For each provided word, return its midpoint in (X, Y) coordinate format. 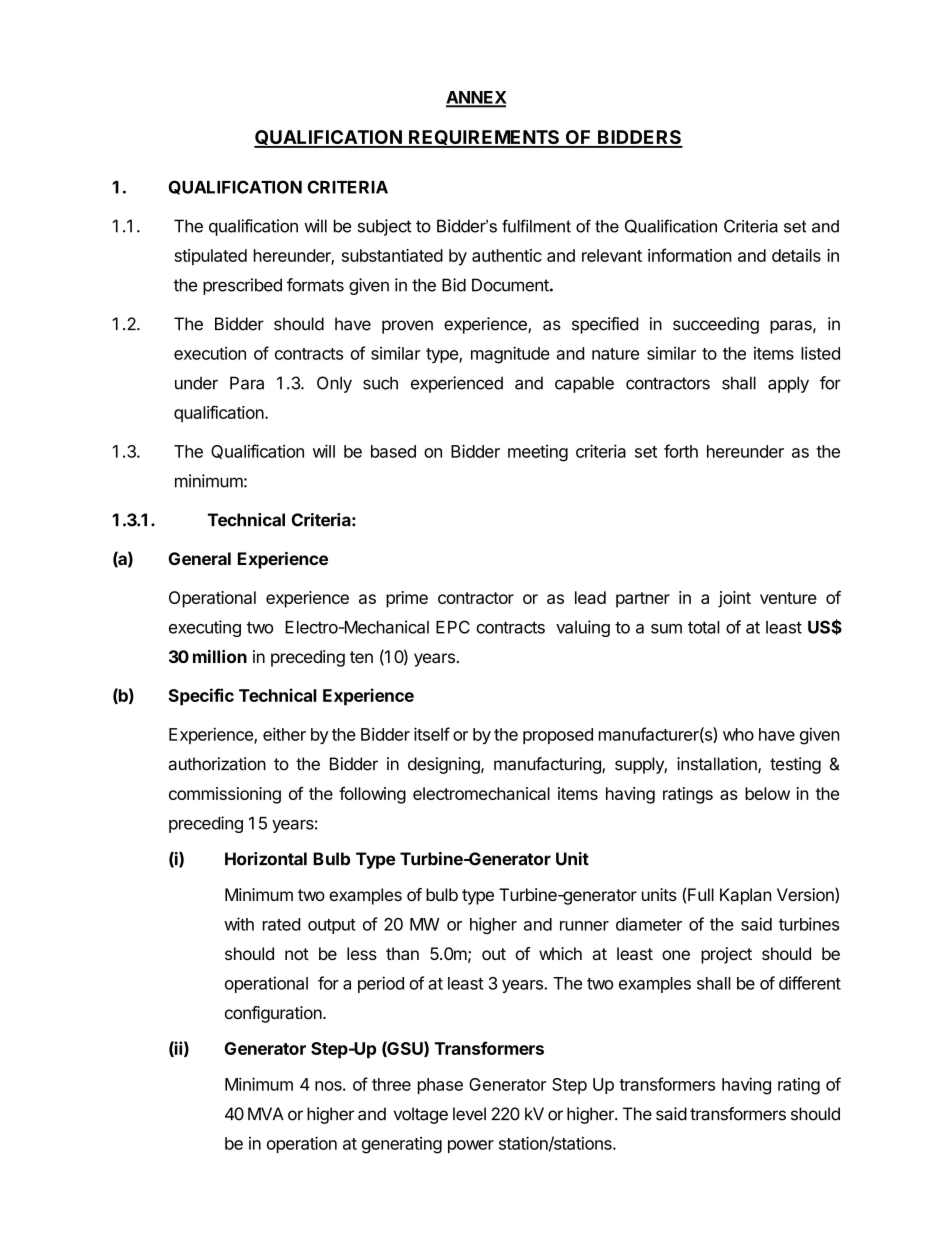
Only (334, 384)
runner (584, 926)
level (469, 1114)
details (796, 255)
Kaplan (746, 896)
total (704, 627)
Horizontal (266, 859)
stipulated (210, 257)
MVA (266, 1113)
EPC (453, 627)
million (220, 656)
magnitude (510, 355)
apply (788, 384)
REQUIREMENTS (484, 138)
